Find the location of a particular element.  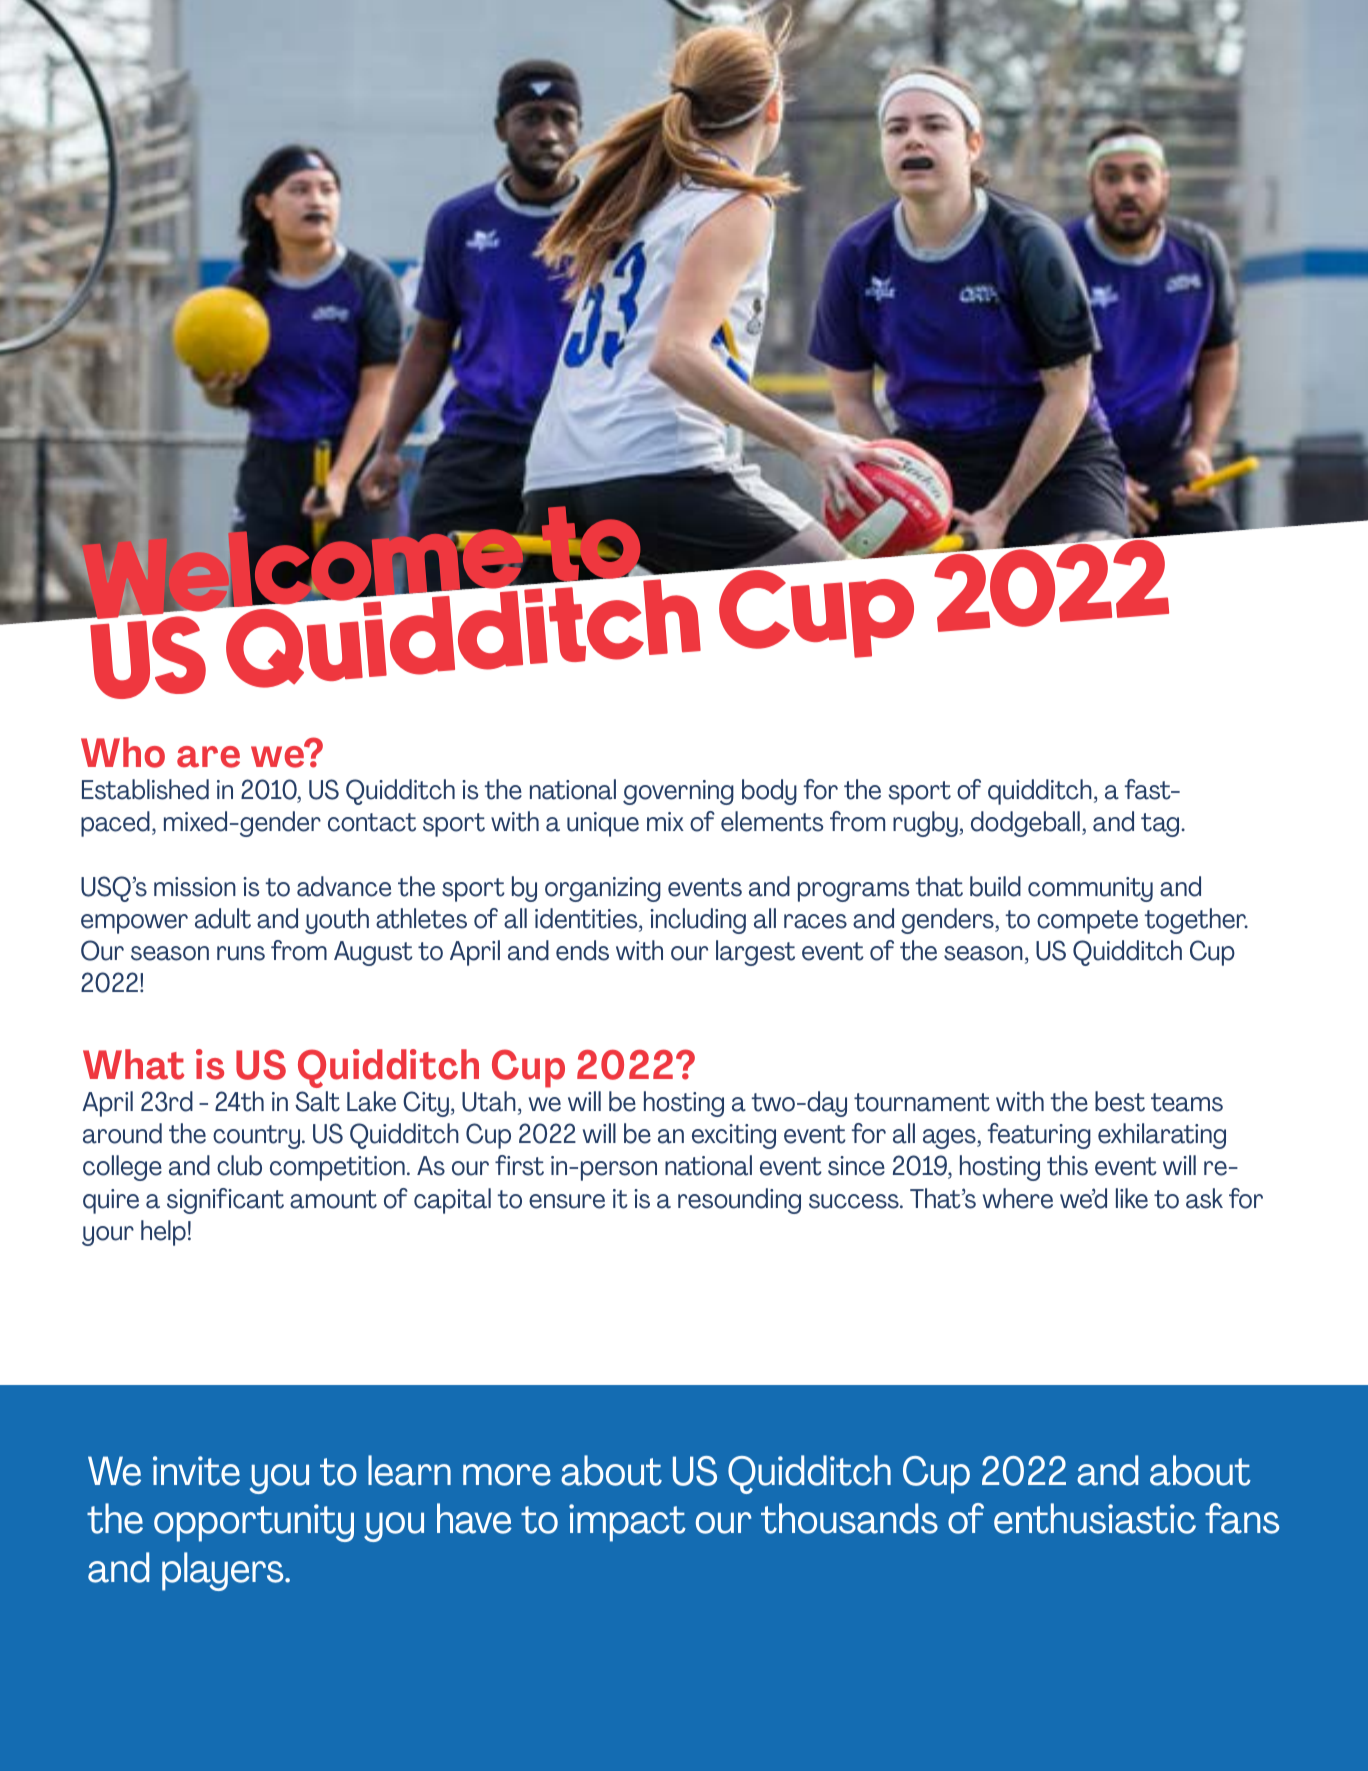

are is located at coordinates (208, 757).
